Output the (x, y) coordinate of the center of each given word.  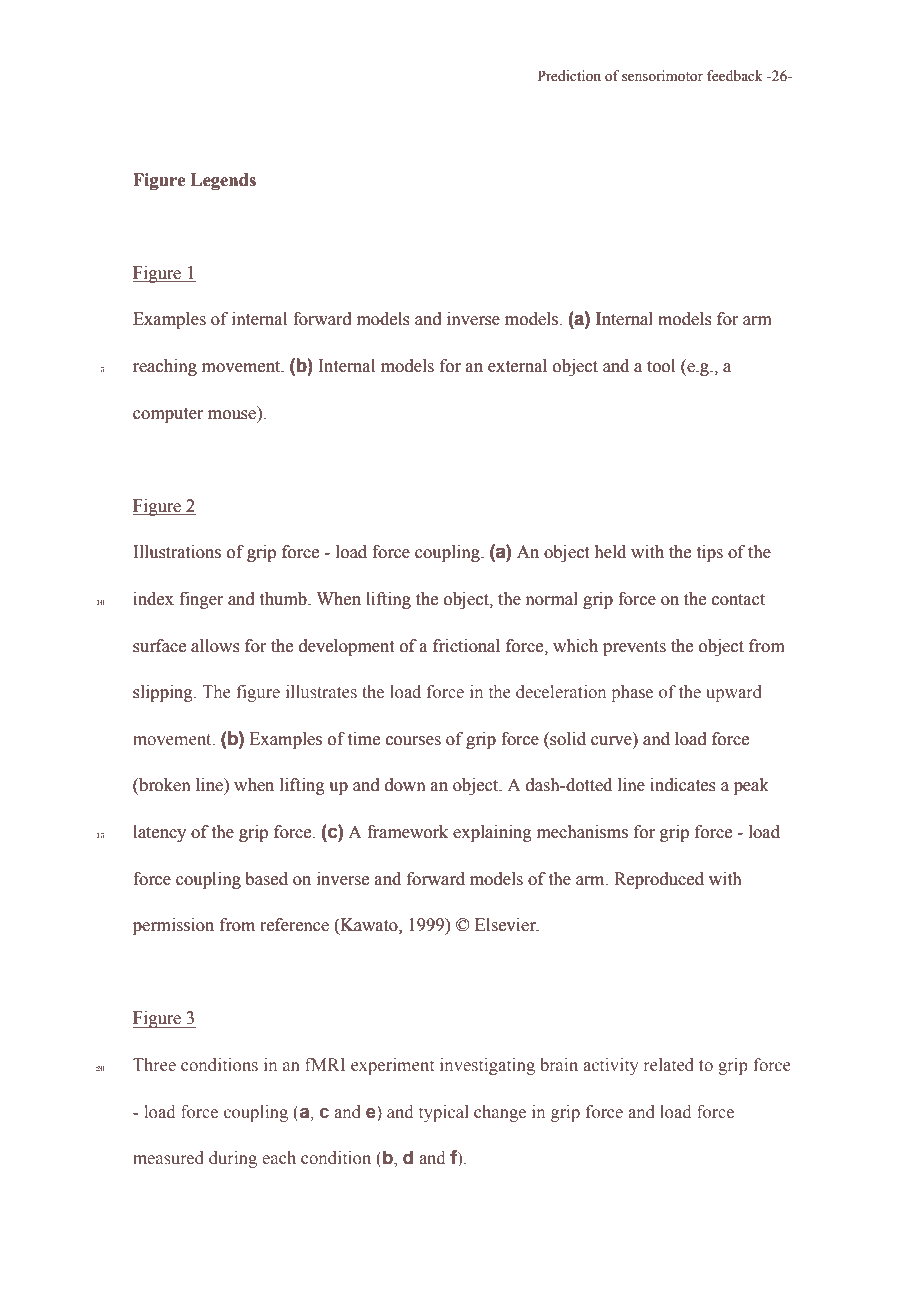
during (233, 1159)
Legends (223, 181)
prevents (634, 648)
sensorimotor (662, 76)
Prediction (569, 76)
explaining (492, 833)
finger (201, 600)
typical (444, 1113)
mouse (232, 415)
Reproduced (659, 880)
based (266, 879)
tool (661, 366)
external (517, 366)
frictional (466, 646)
